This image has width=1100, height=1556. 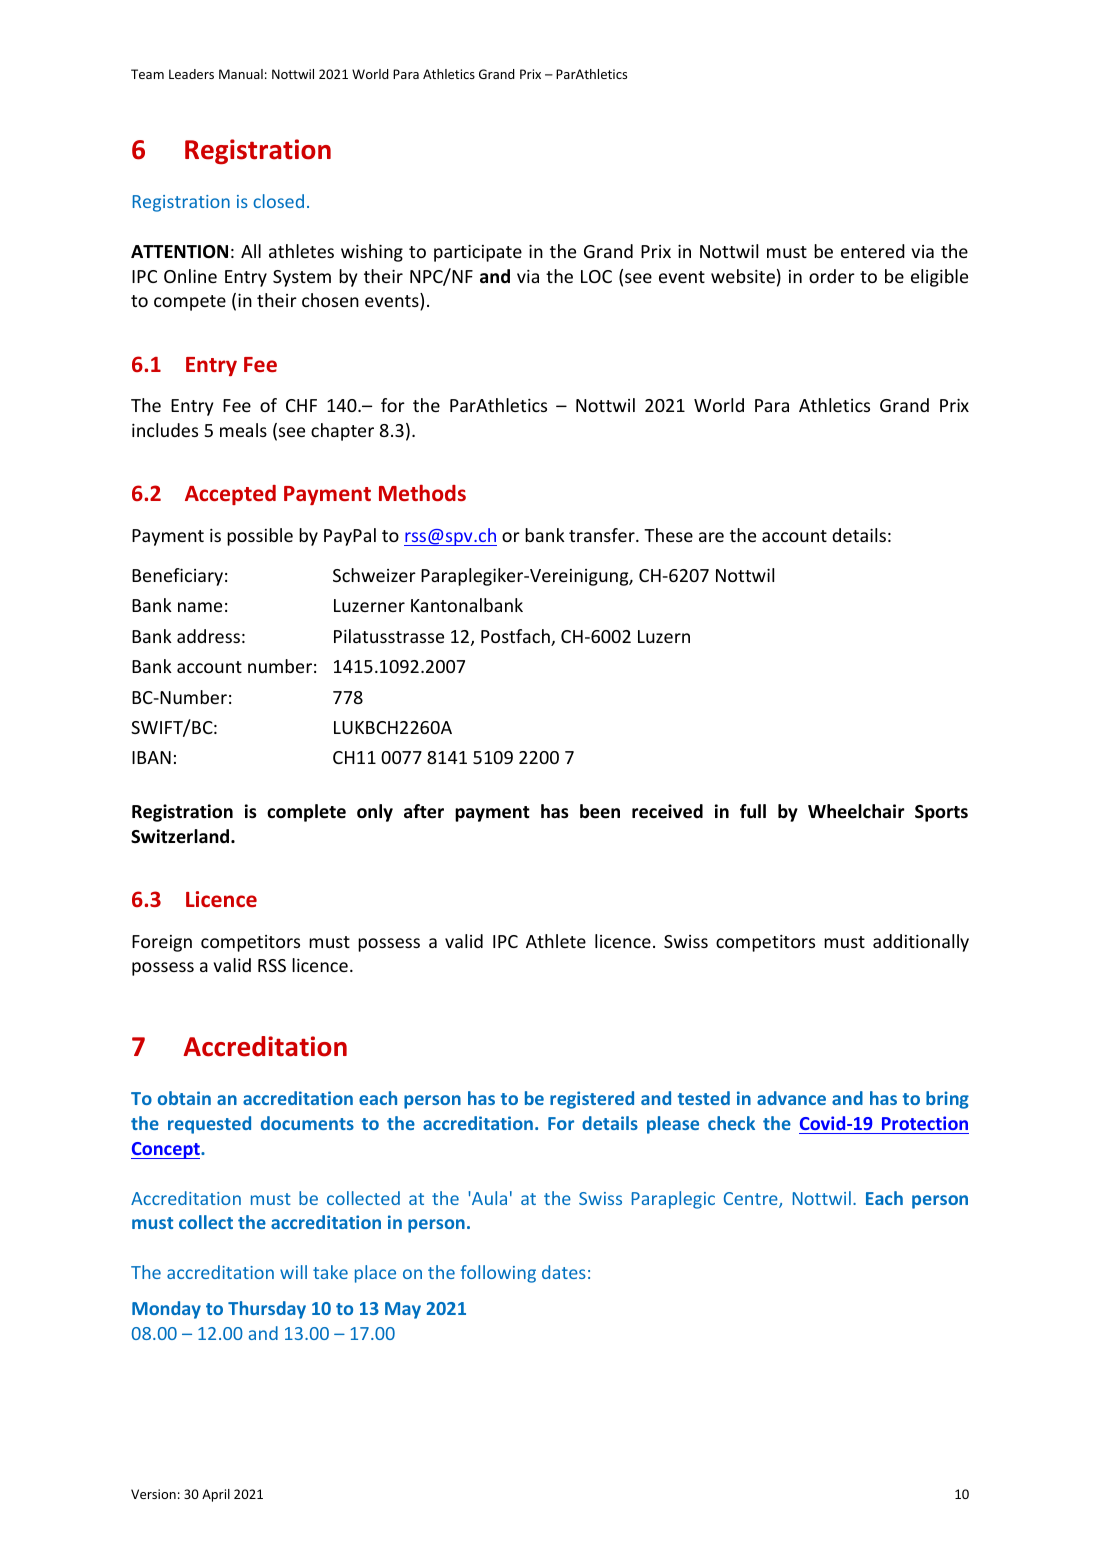 What do you see at coordinates (752, 1200) in the image?
I see `Centre` at bounding box center [752, 1200].
